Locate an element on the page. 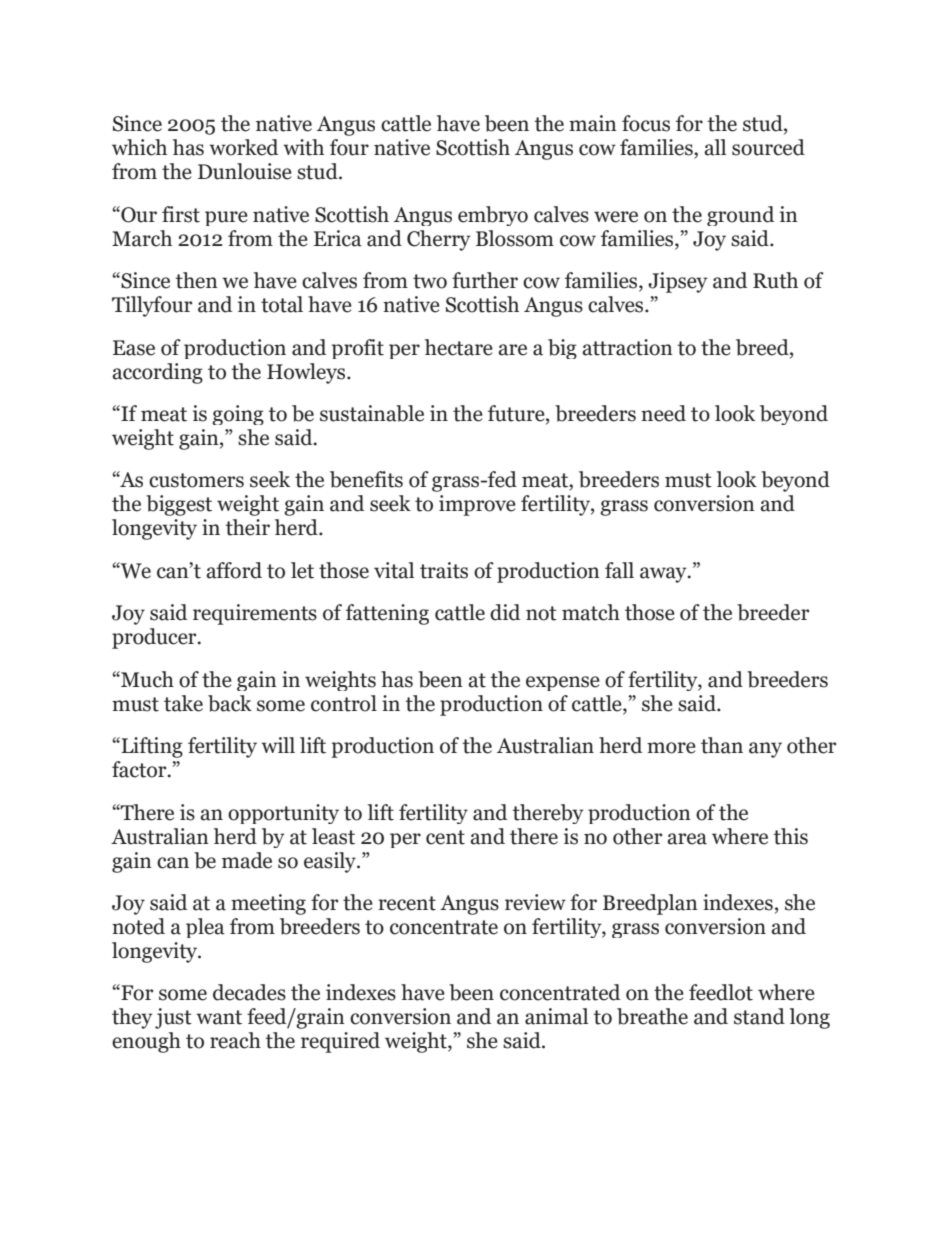  sourced is located at coordinates (768, 147).
